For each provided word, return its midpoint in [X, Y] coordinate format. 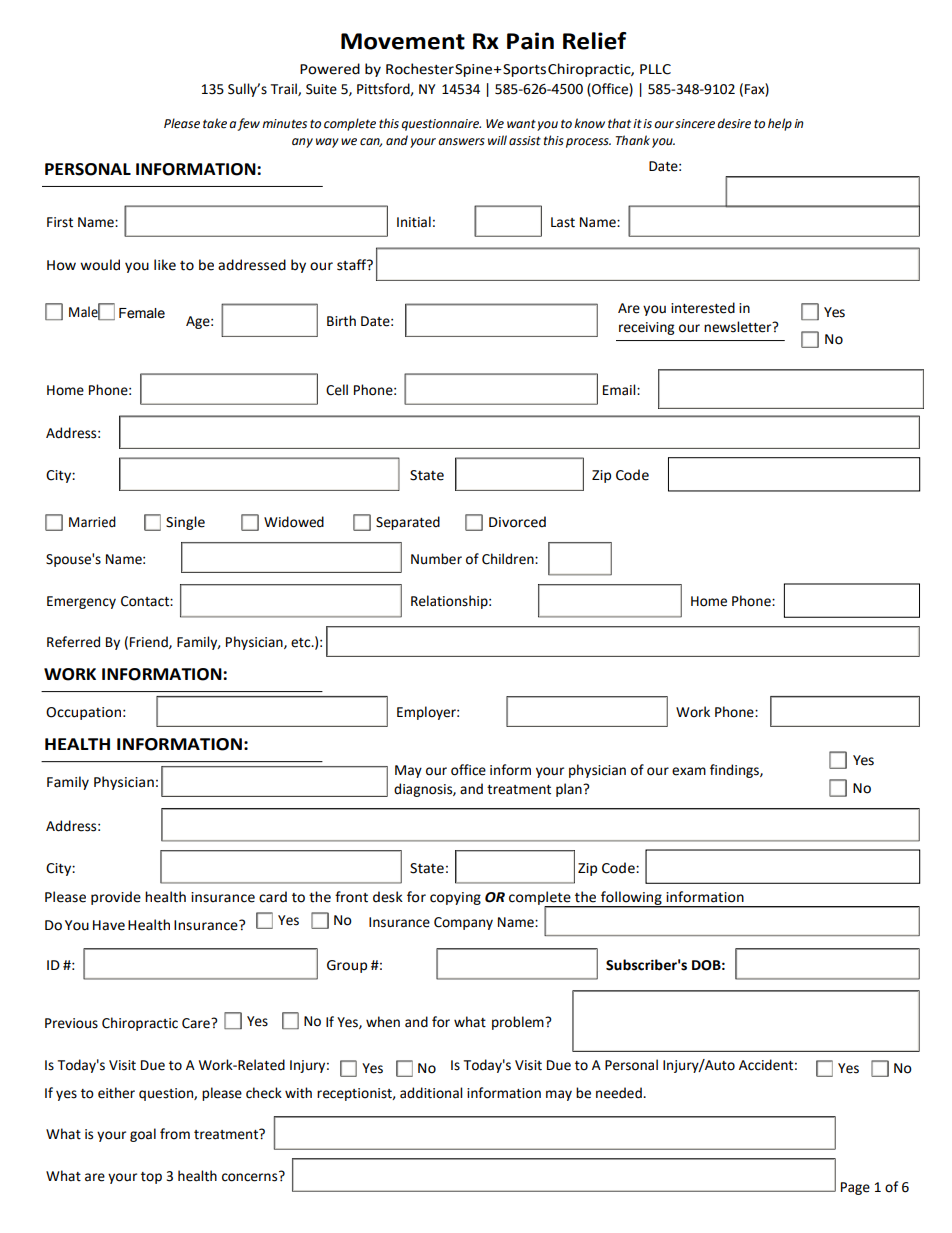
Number [436, 559]
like [165, 265]
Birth [341, 321]
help [780, 124]
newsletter [739, 327]
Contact [146, 601]
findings [735, 771]
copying [455, 898]
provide [116, 898]
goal [143, 1135]
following [631, 899]
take [215, 123]
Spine [473, 70]
